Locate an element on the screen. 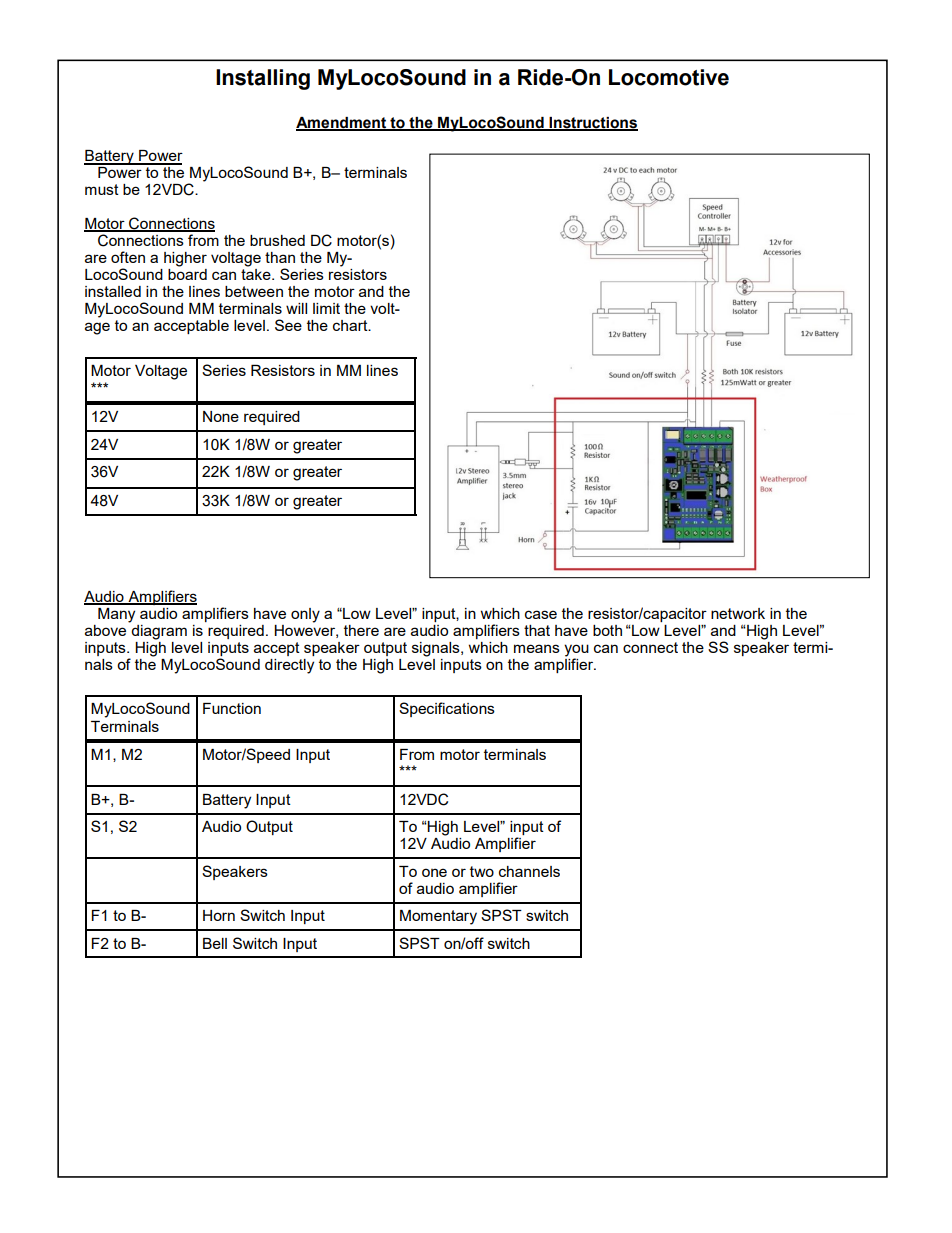 The height and width of the screenshot is (1233, 952). Momentary is located at coordinates (438, 917).
